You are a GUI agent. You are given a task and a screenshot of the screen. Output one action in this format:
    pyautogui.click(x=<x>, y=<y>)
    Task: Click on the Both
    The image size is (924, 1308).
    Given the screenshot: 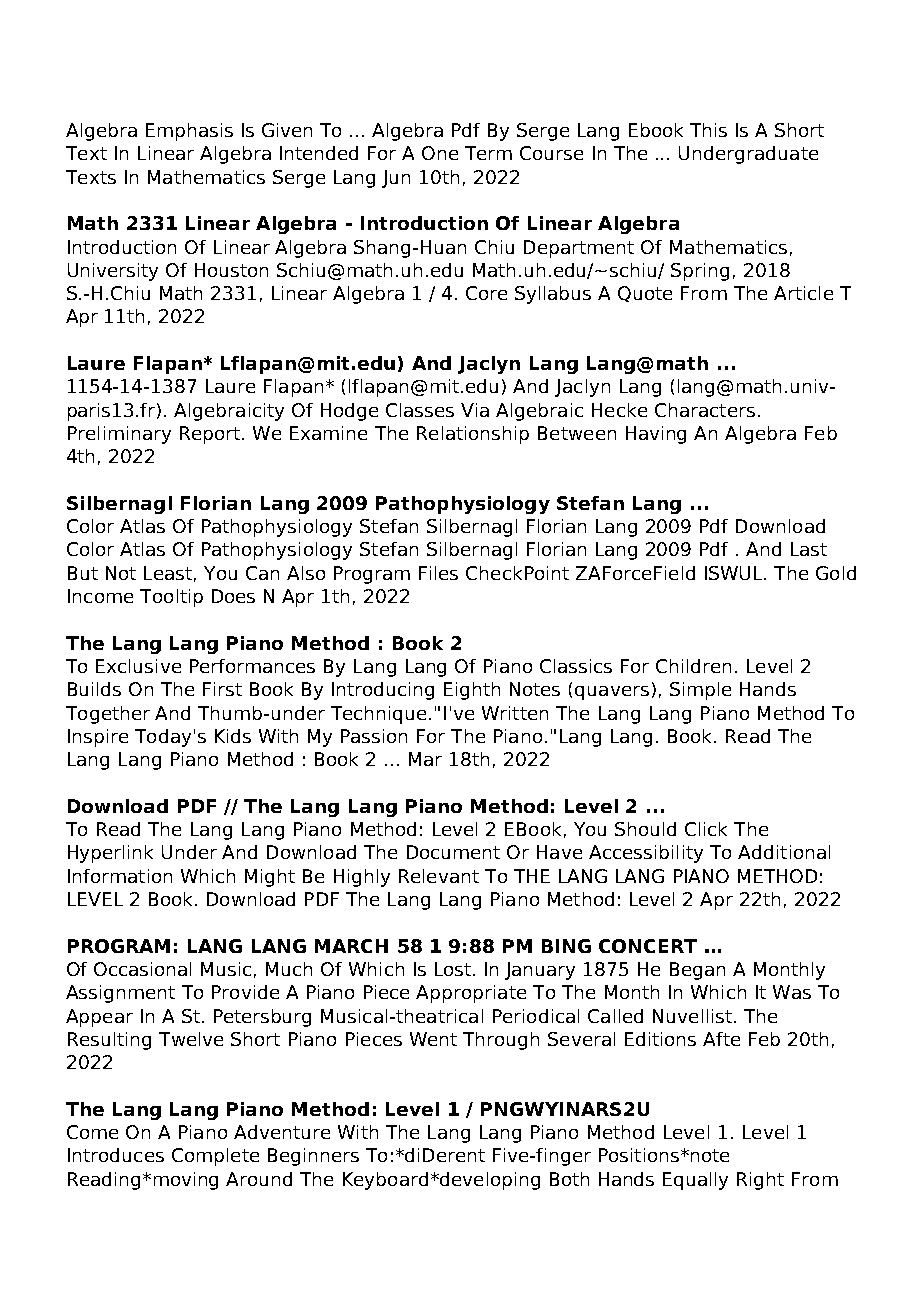 What is the action you would take?
    pyautogui.click(x=569, y=1179)
